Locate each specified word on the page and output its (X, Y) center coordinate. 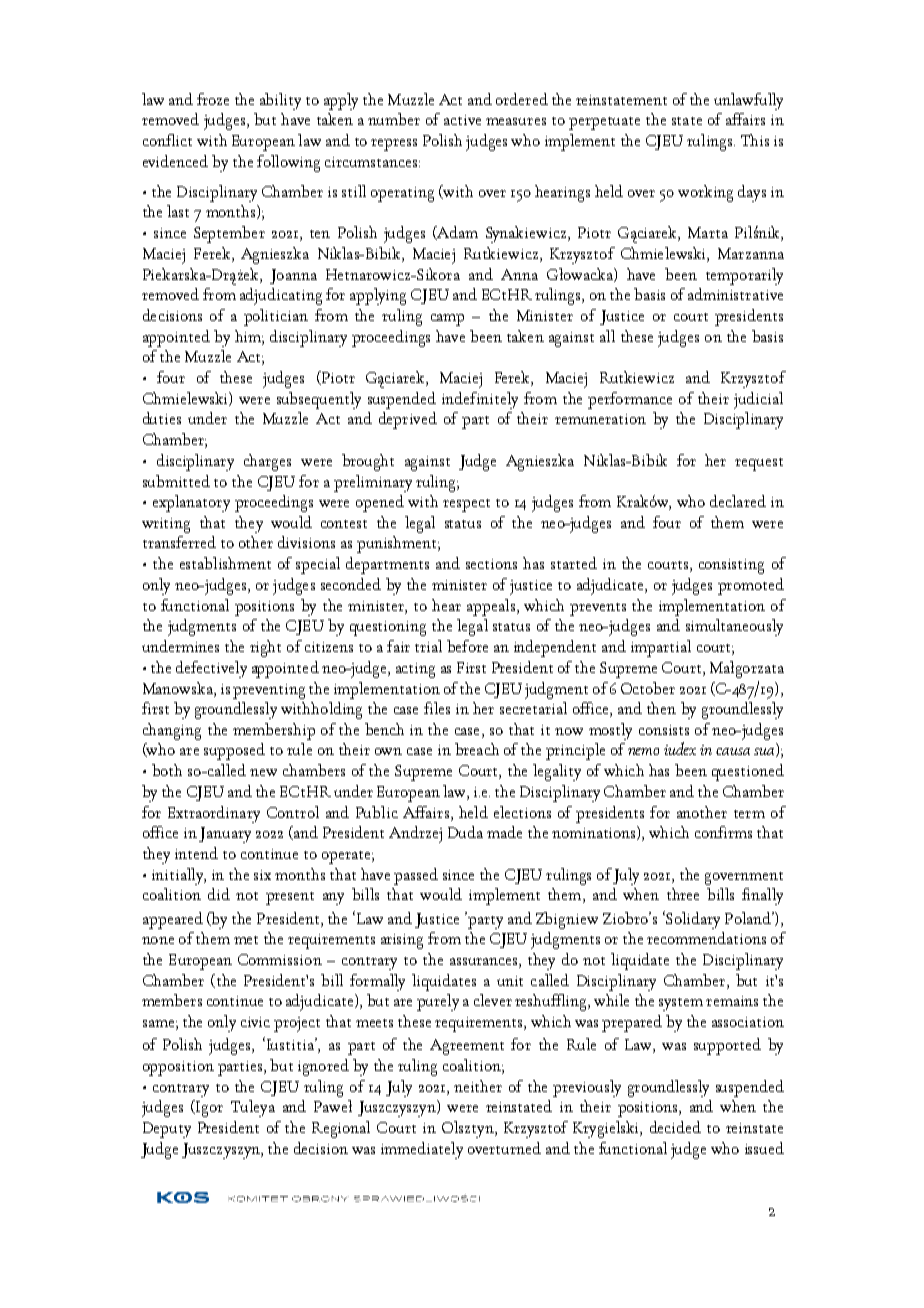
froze (213, 99)
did (219, 894)
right (265, 648)
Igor (208, 1108)
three (683, 894)
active (462, 120)
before (467, 646)
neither (478, 1086)
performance (630, 400)
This (755, 140)
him (249, 336)
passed (416, 876)
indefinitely (480, 400)
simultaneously (734, 627)
